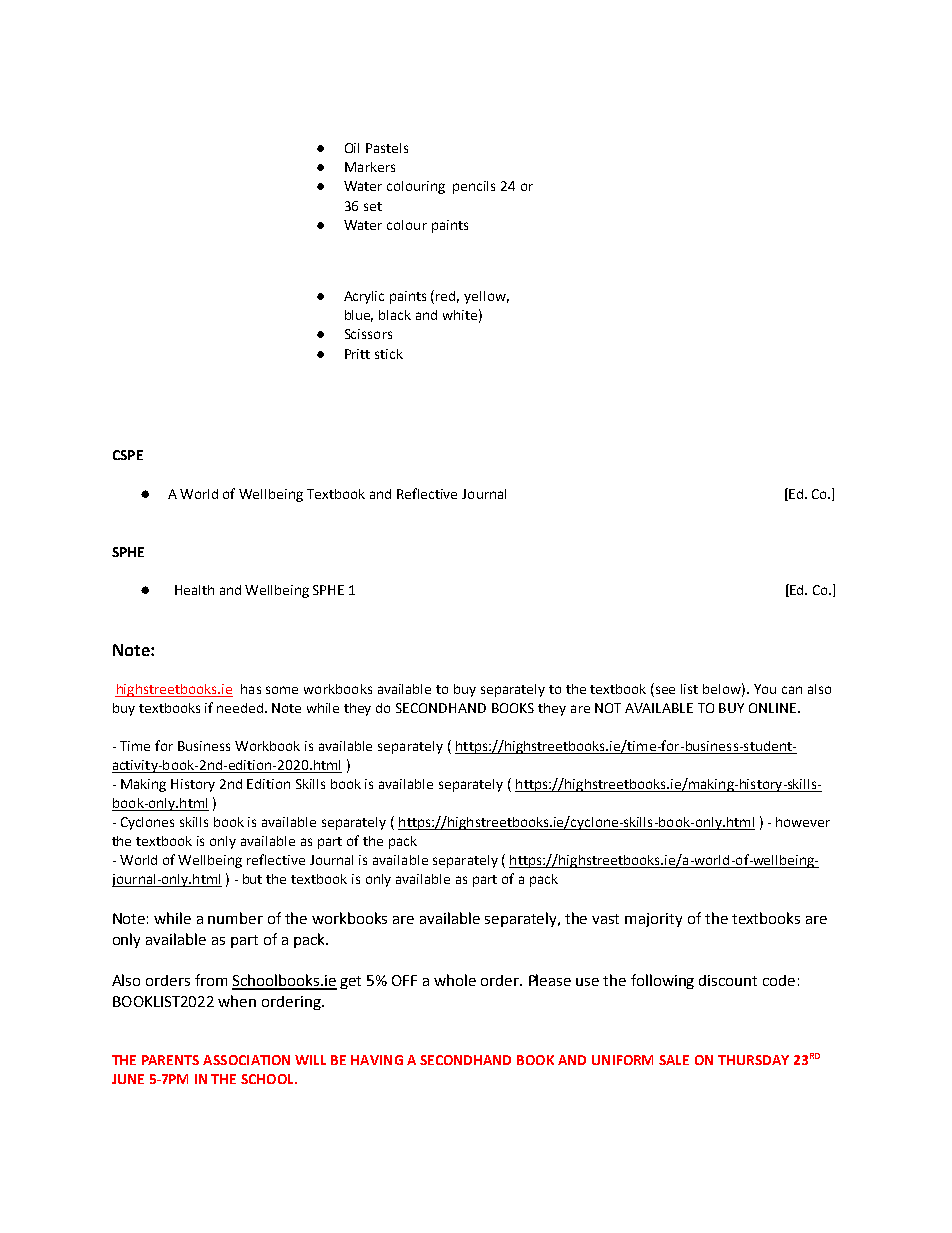 The image size is (952, 1233). What do you see at coordinates (389, 354) in the screenshot?
I see `stick` at bounding box center [389, 354].
